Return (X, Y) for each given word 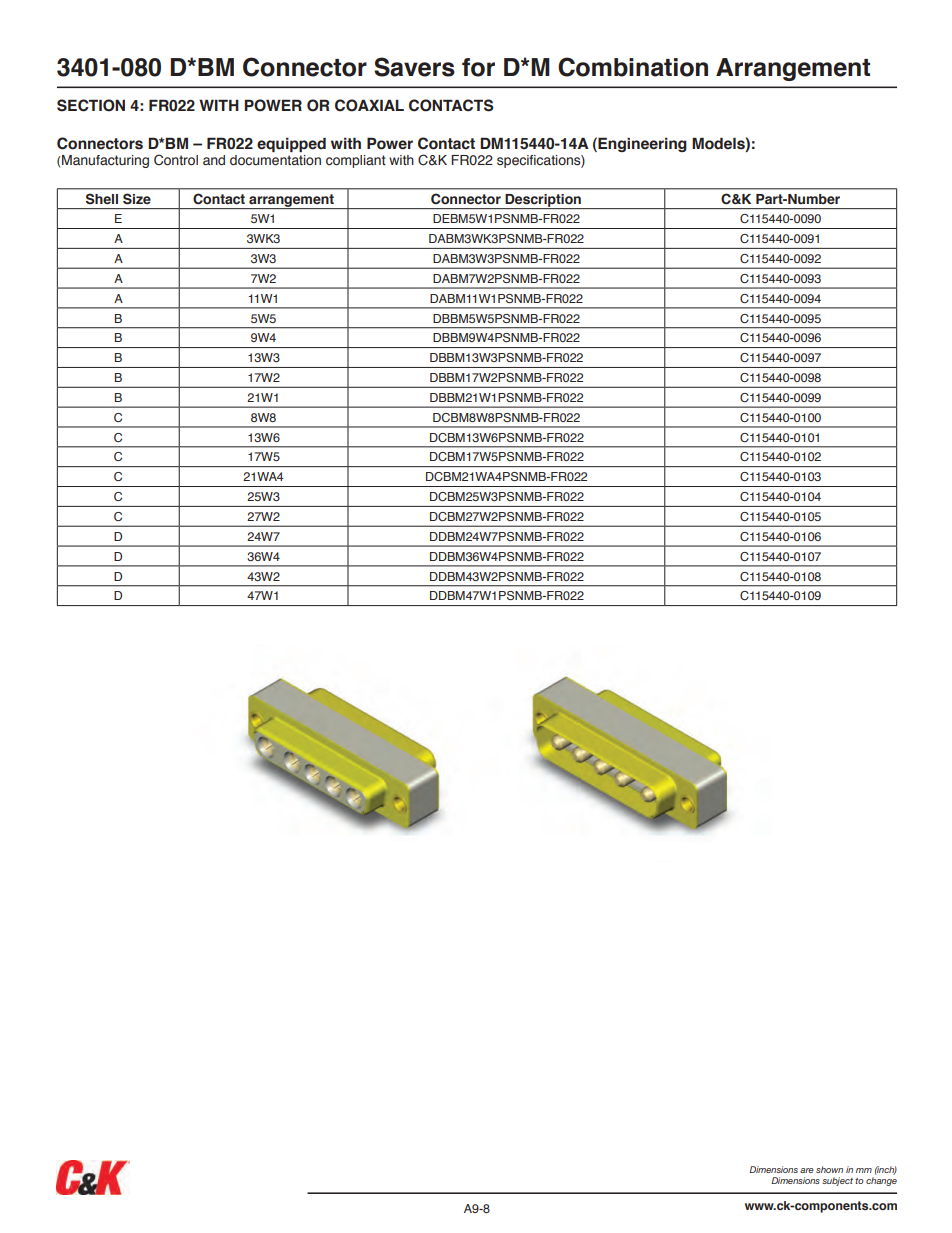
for (478, 67)
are (807, 1170)
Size (137, 199)
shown (829, 1169)
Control (176, 160)
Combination (633, 67)
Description (543, 201)
